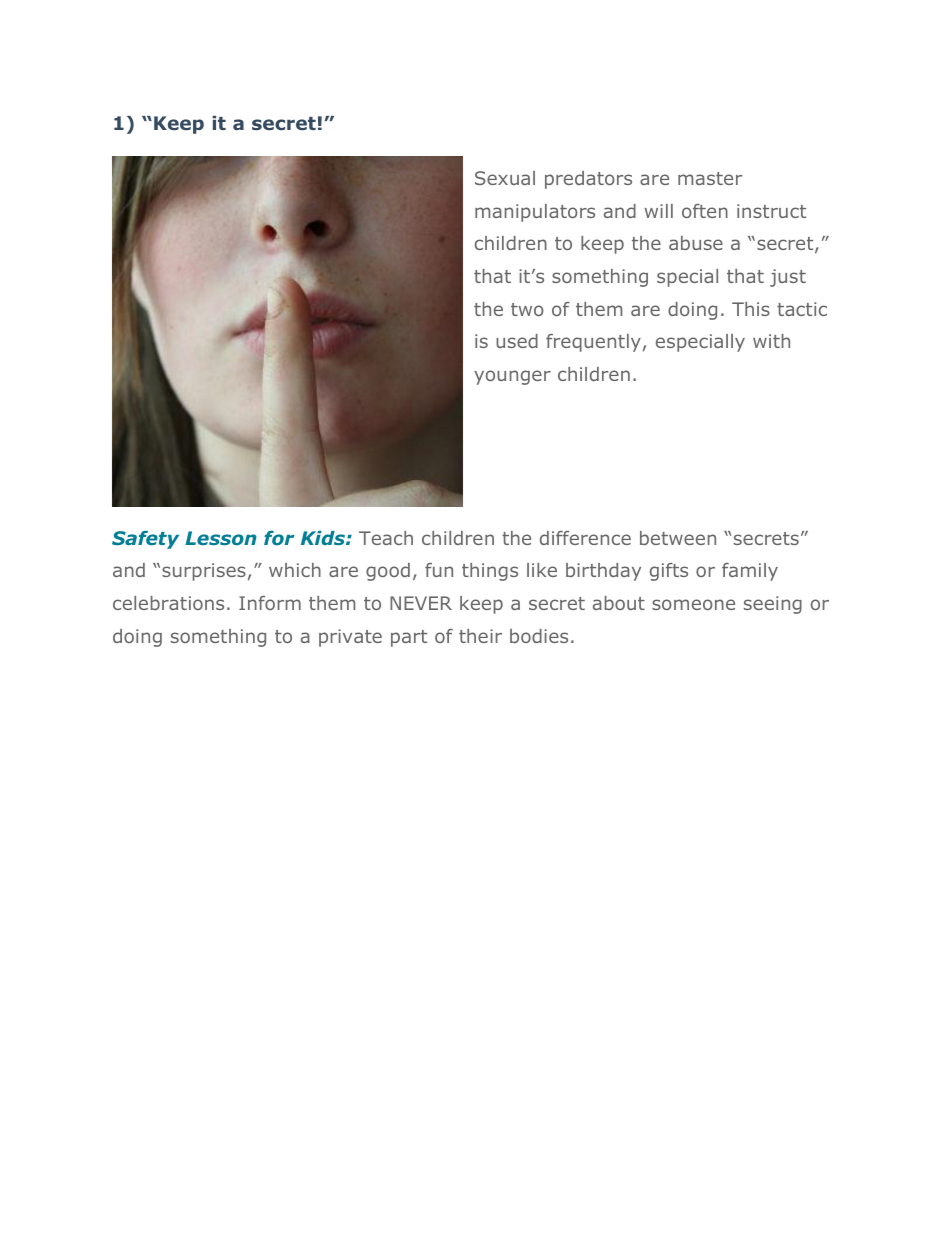 The image size is (952, 1233). Describe the element at coordinates (517, 341) in the page. I see `used` at that location.
